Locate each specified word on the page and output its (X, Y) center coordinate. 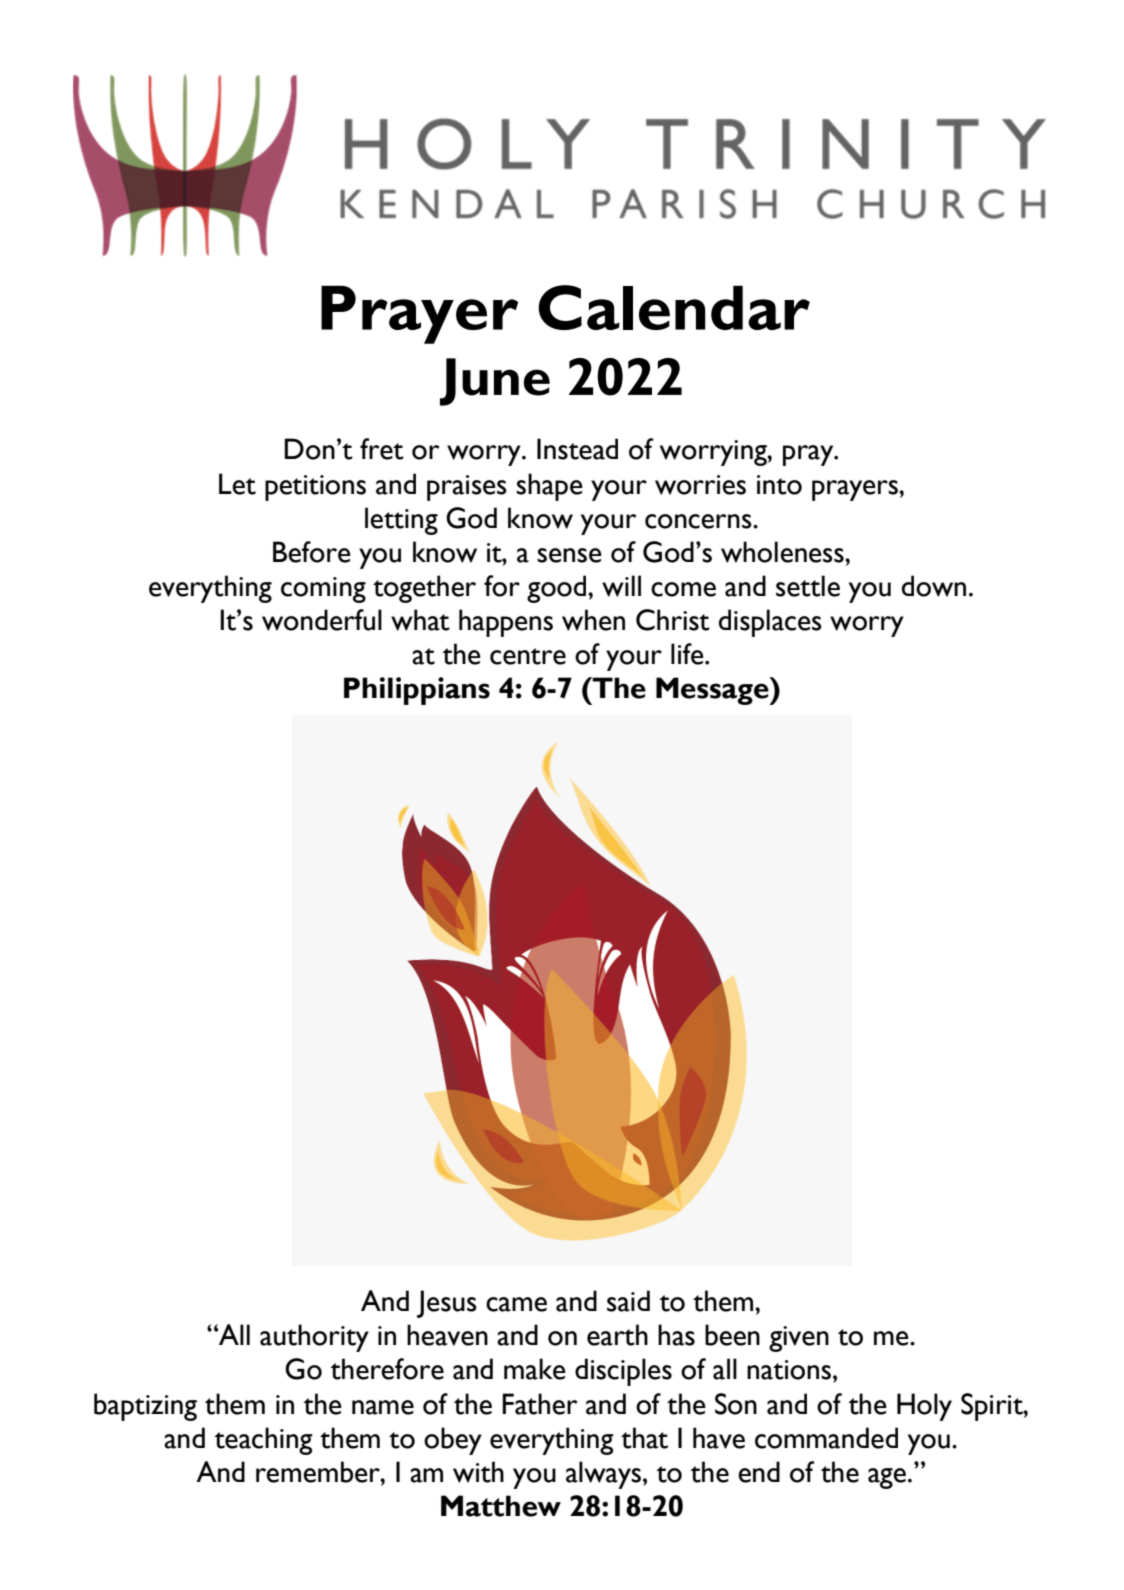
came (516, 1304)
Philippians (417, 691)
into (779, 485)
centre (528, 656)
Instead (577, 449)
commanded (826, 1438)
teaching (263, 1441)
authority (314, 1338)
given (799, 1339)
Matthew (501, 1506)
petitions (315, 488)
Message (713, 691)
